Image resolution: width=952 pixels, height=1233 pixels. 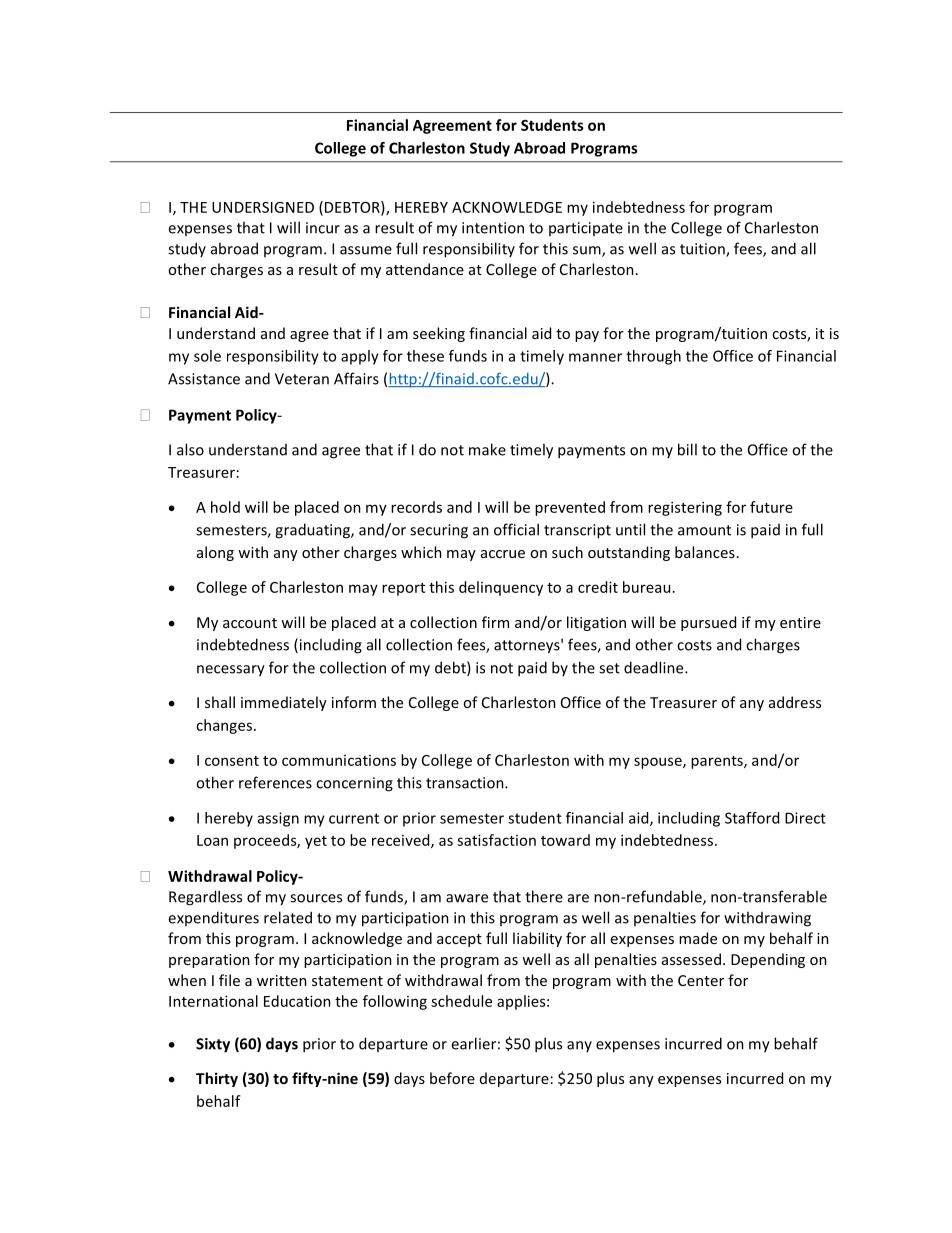 I want to click on hold, so click(x=225, y=507).
